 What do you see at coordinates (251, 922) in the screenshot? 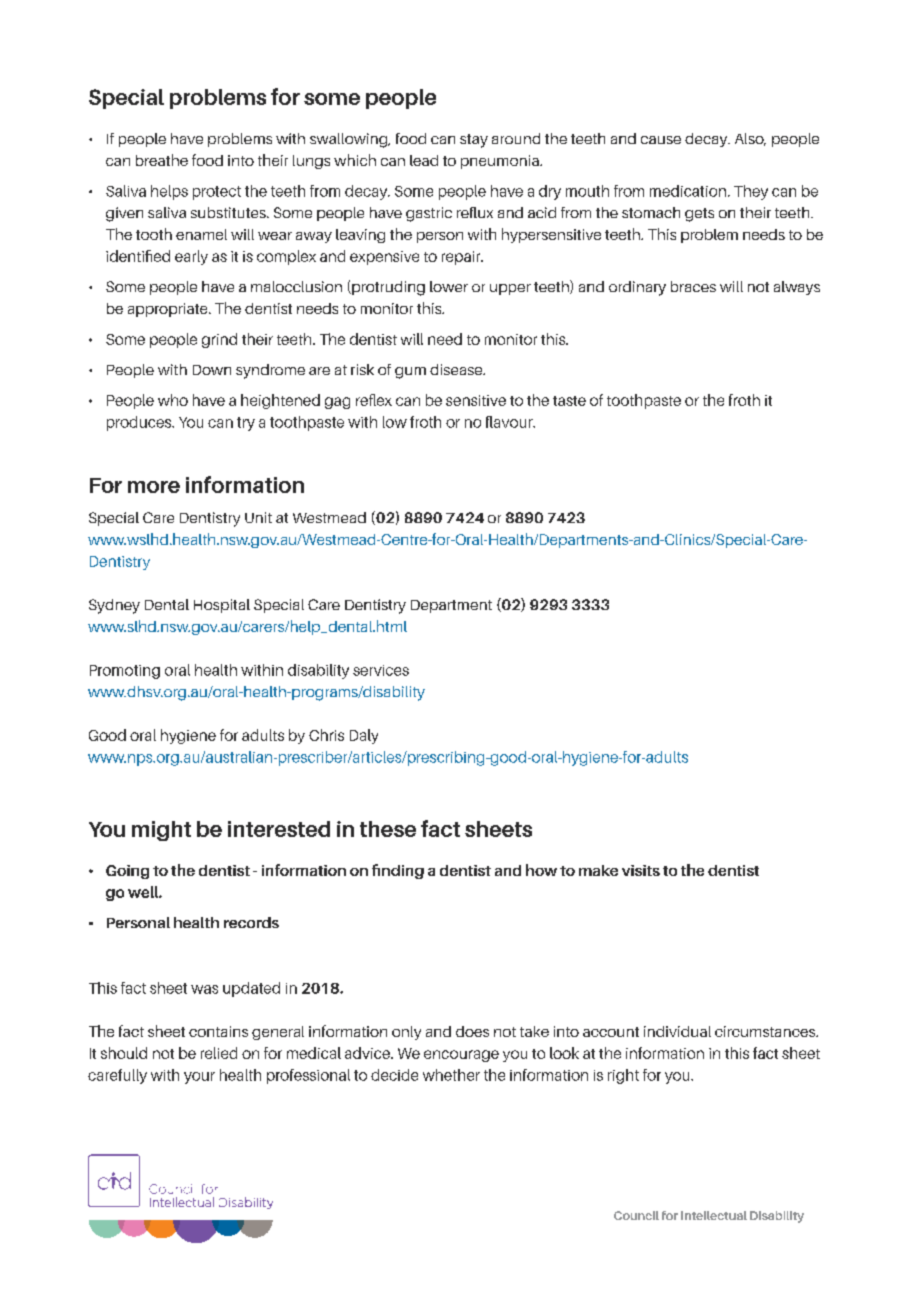
I see `records` at bounding box center [251, 922].
